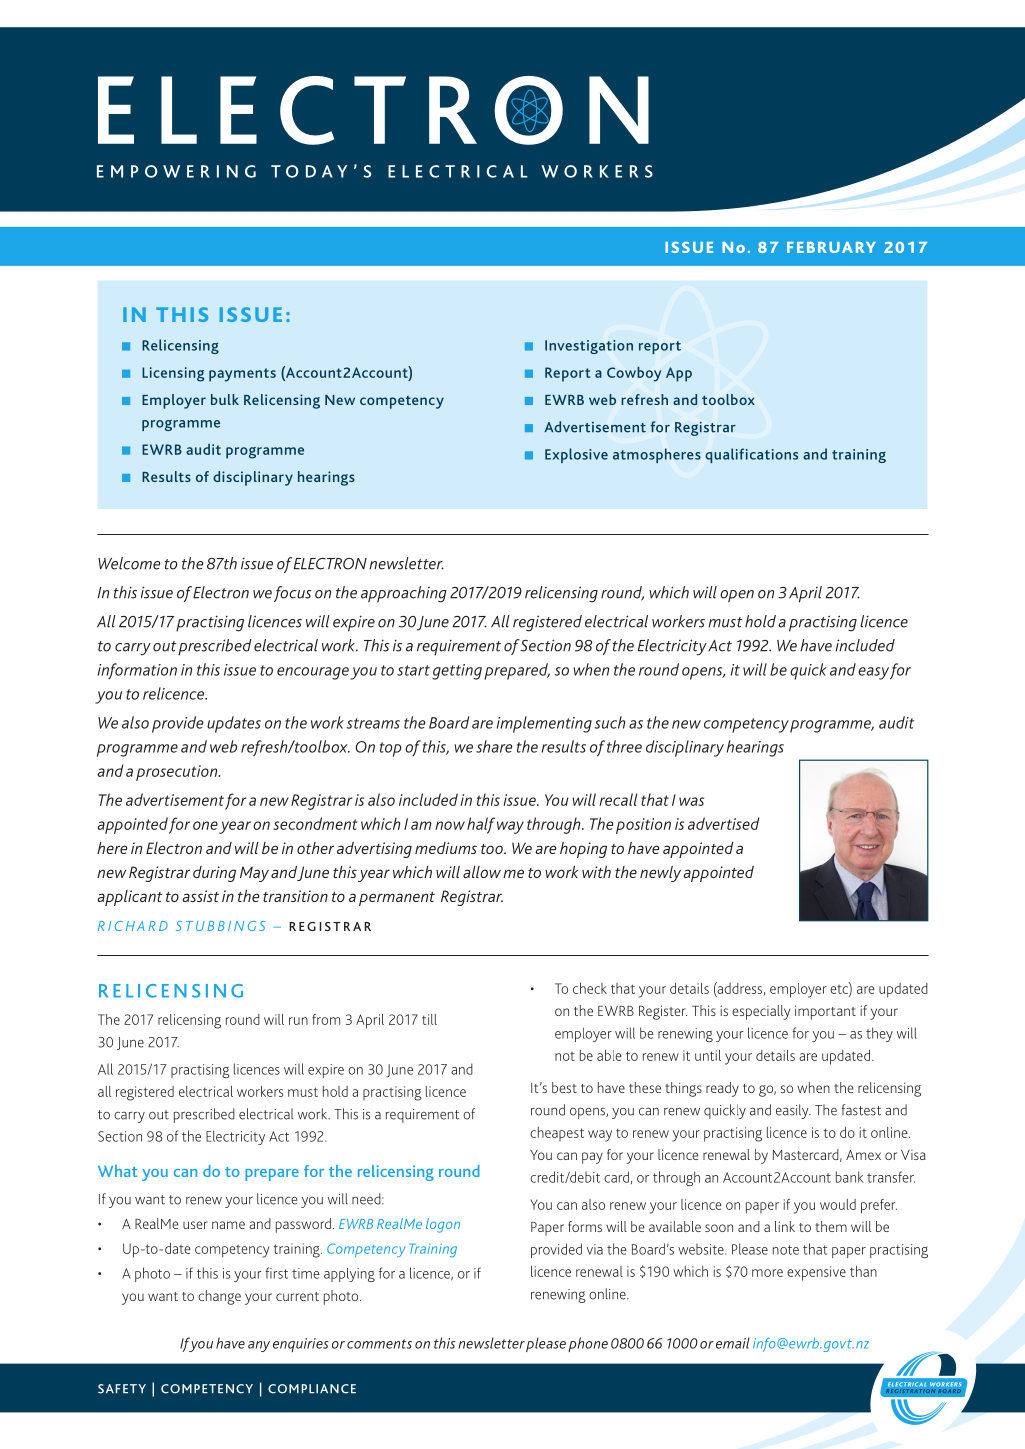 Image resolution: width=1025 pixels, height=1449 pixels. What do you see at coordinates (259, 1346) in the page?
I see `any` at bounding box center [259, 1346].
